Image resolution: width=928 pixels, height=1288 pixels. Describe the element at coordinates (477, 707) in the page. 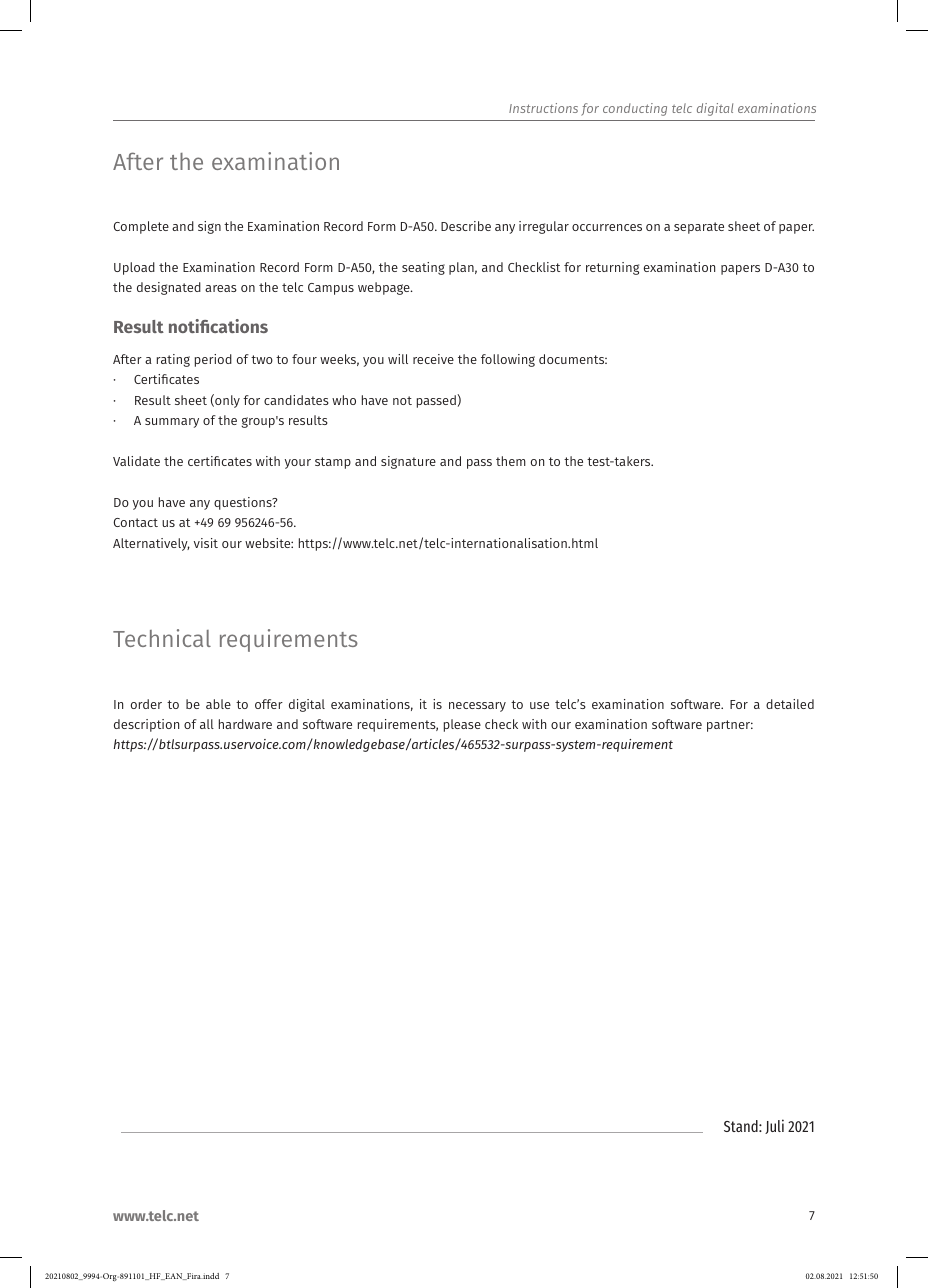

I see `necessary` at that location.
